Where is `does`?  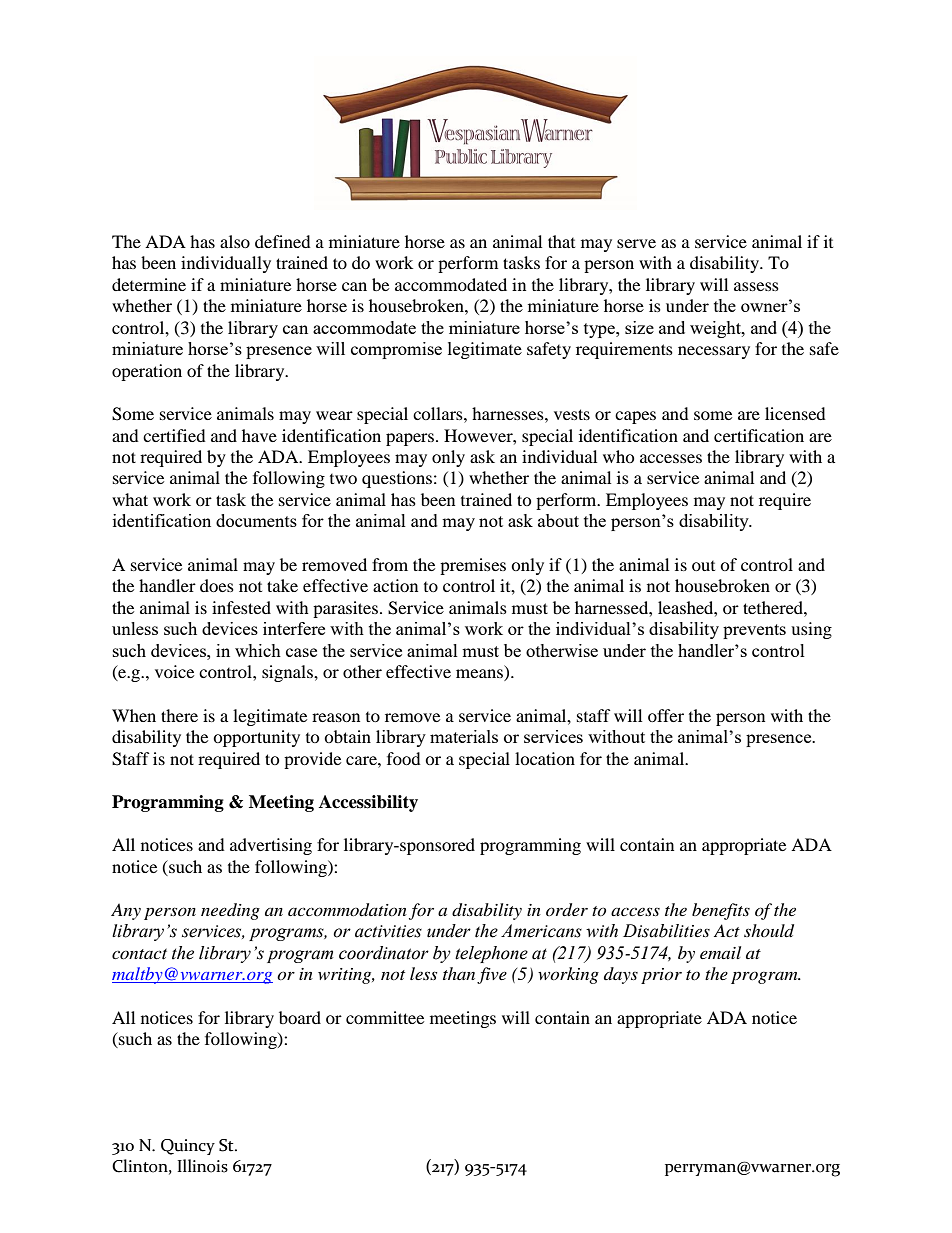
does is located at coordinates (217, 585).
